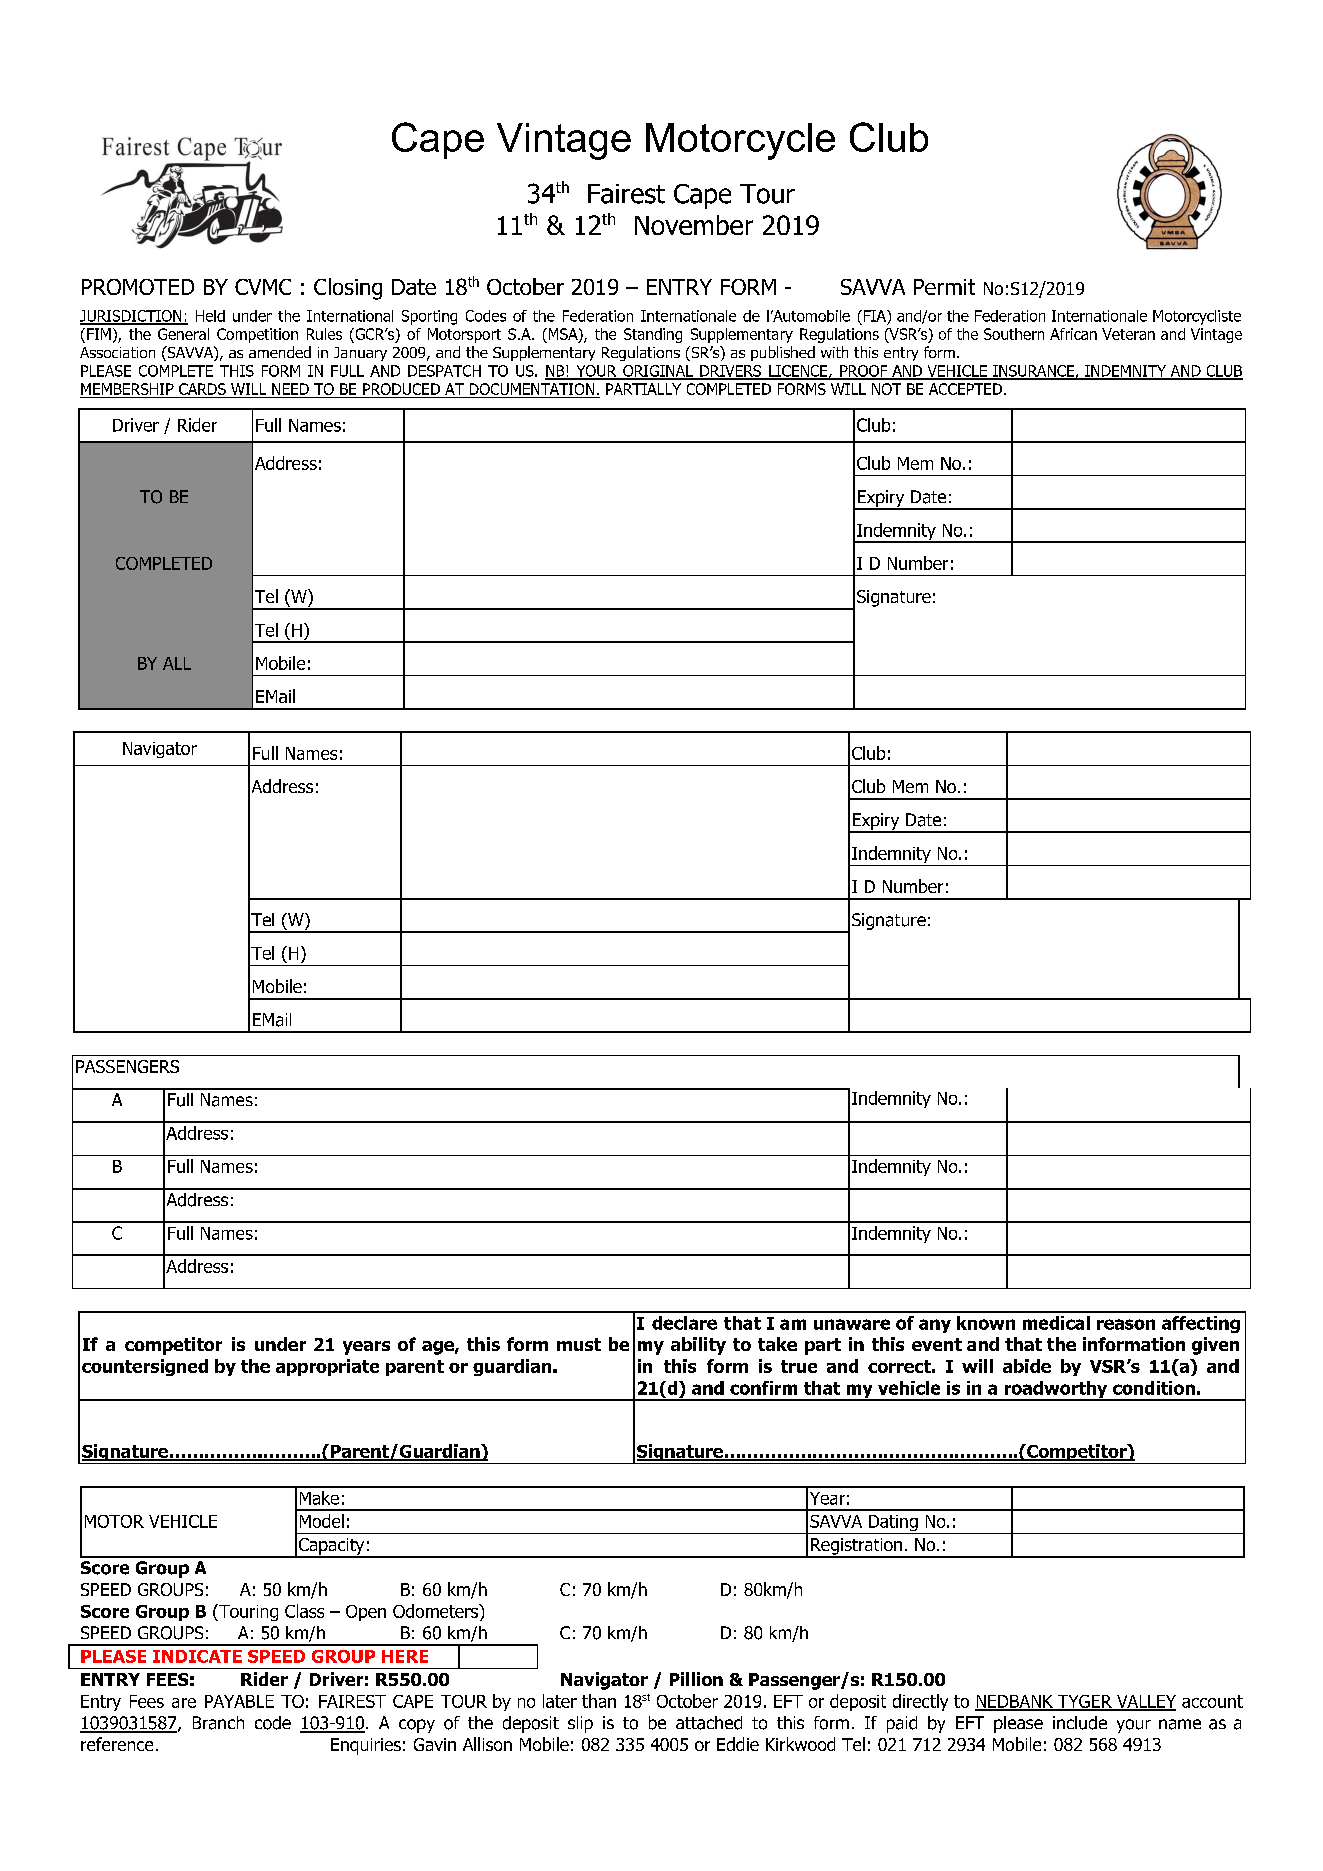 Image resolution: width=1323 pixels, height=1871 pixels. I want to click on PAYABLE, so click(239, 1701).
